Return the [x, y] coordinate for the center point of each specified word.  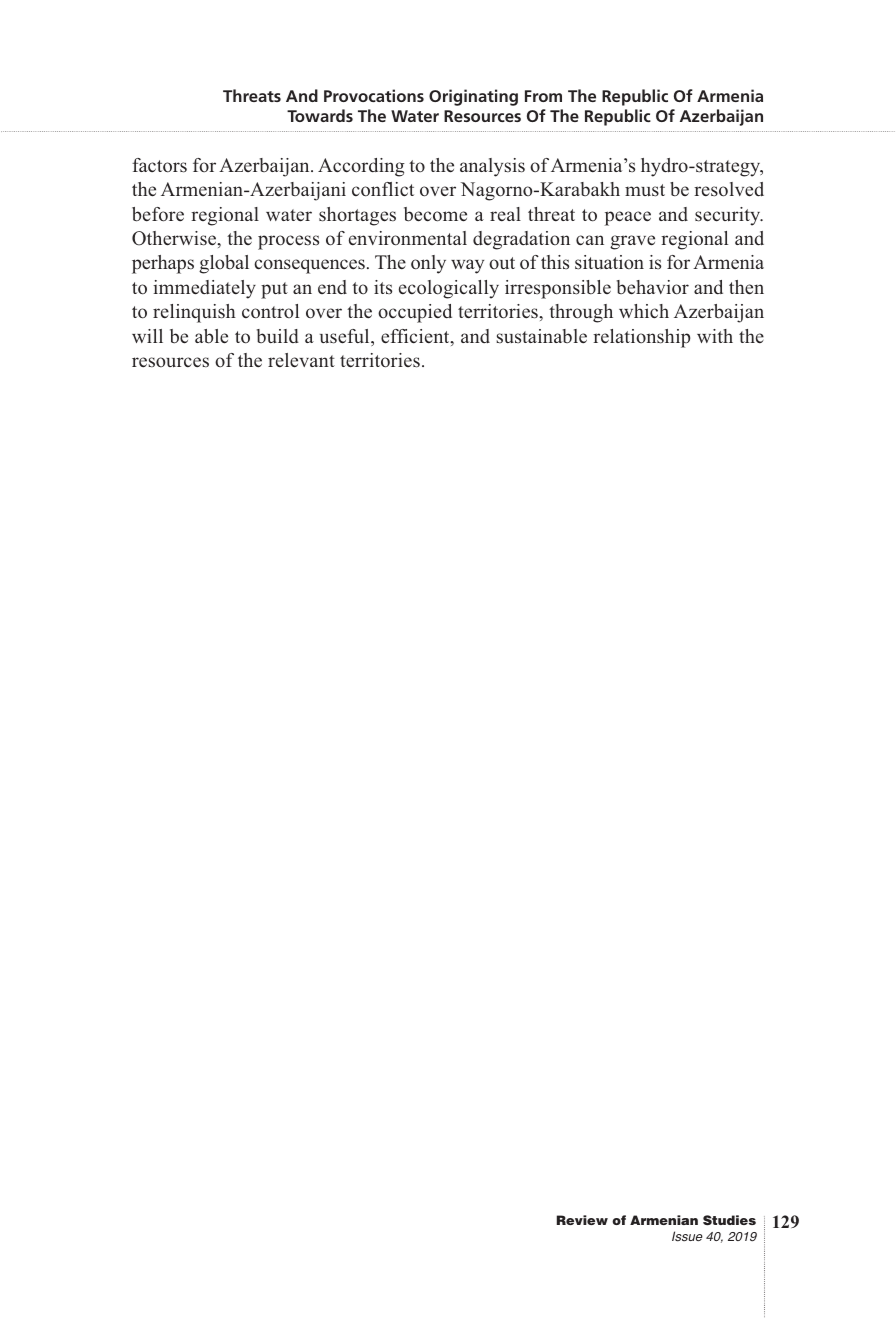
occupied [415, 313]
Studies [729, 1220]
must [645, 190]
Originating [473, 97]
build [278, 336]
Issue [687, 1236]
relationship [641, 338]
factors [159, 165]
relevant [301, 360]
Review [582, 1220]
